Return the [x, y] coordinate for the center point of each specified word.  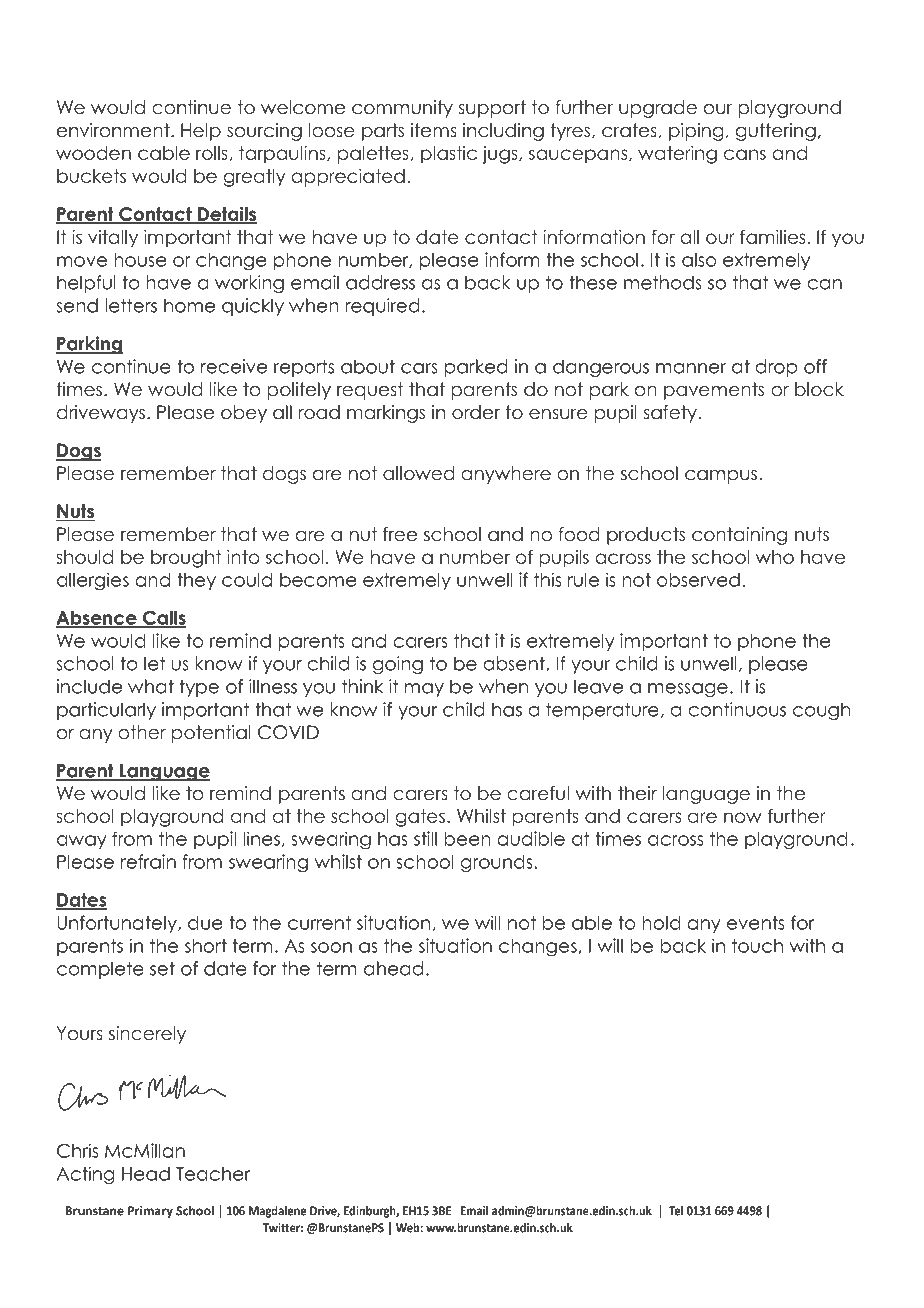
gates [420, 818]
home [189, 305]
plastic [449, 155]
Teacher [213, 1174]
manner [691, 368]
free [400, 534]
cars [419, 368]
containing [739, 536]
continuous [737, 709]
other [142, 732]
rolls [212, 153]
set [162, 968]
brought [186, 559]
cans [745, 154]
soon [331, 947]
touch [757, 946]
